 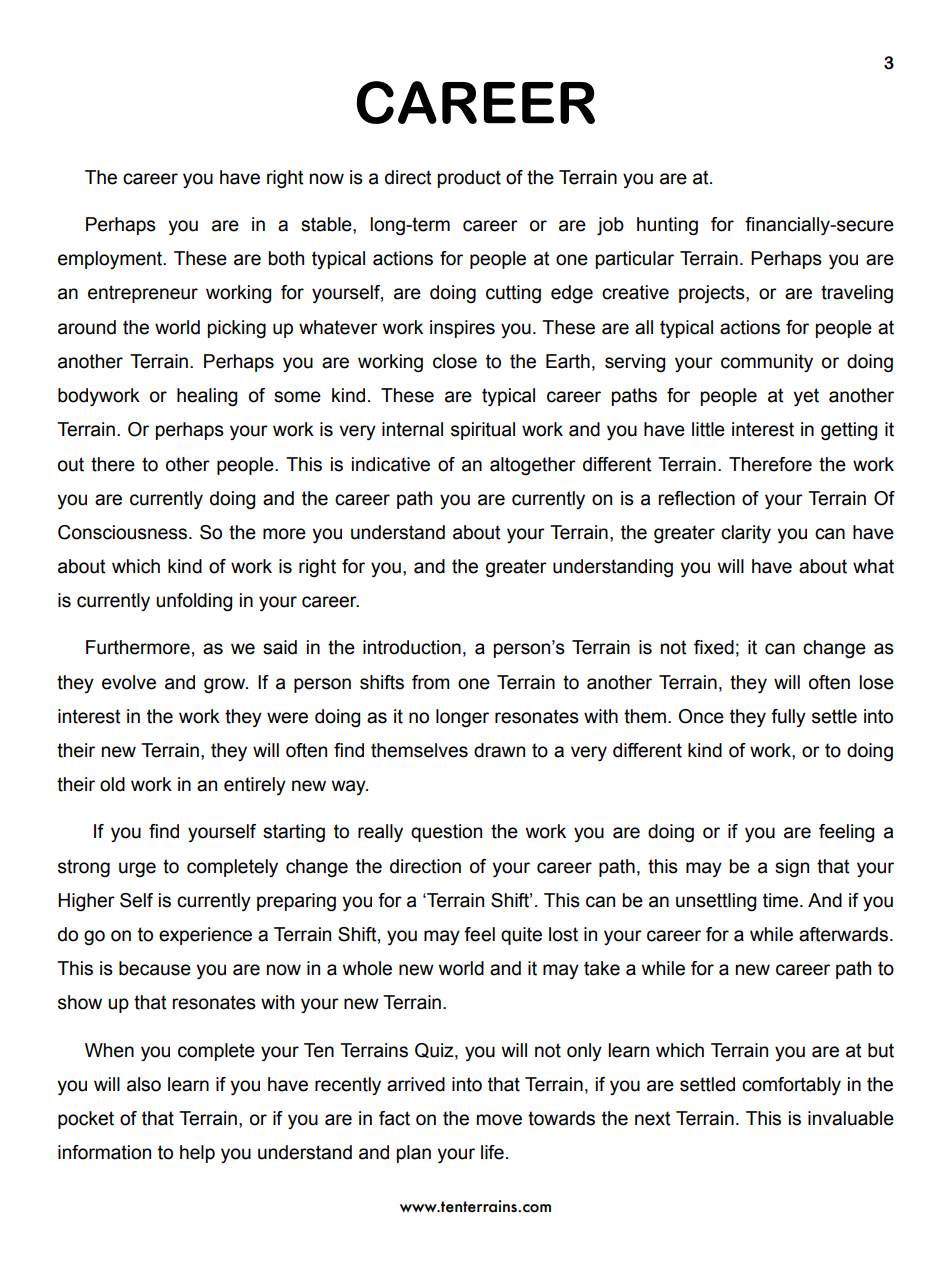 I want to click on employment, so click(x=111, y=260).
